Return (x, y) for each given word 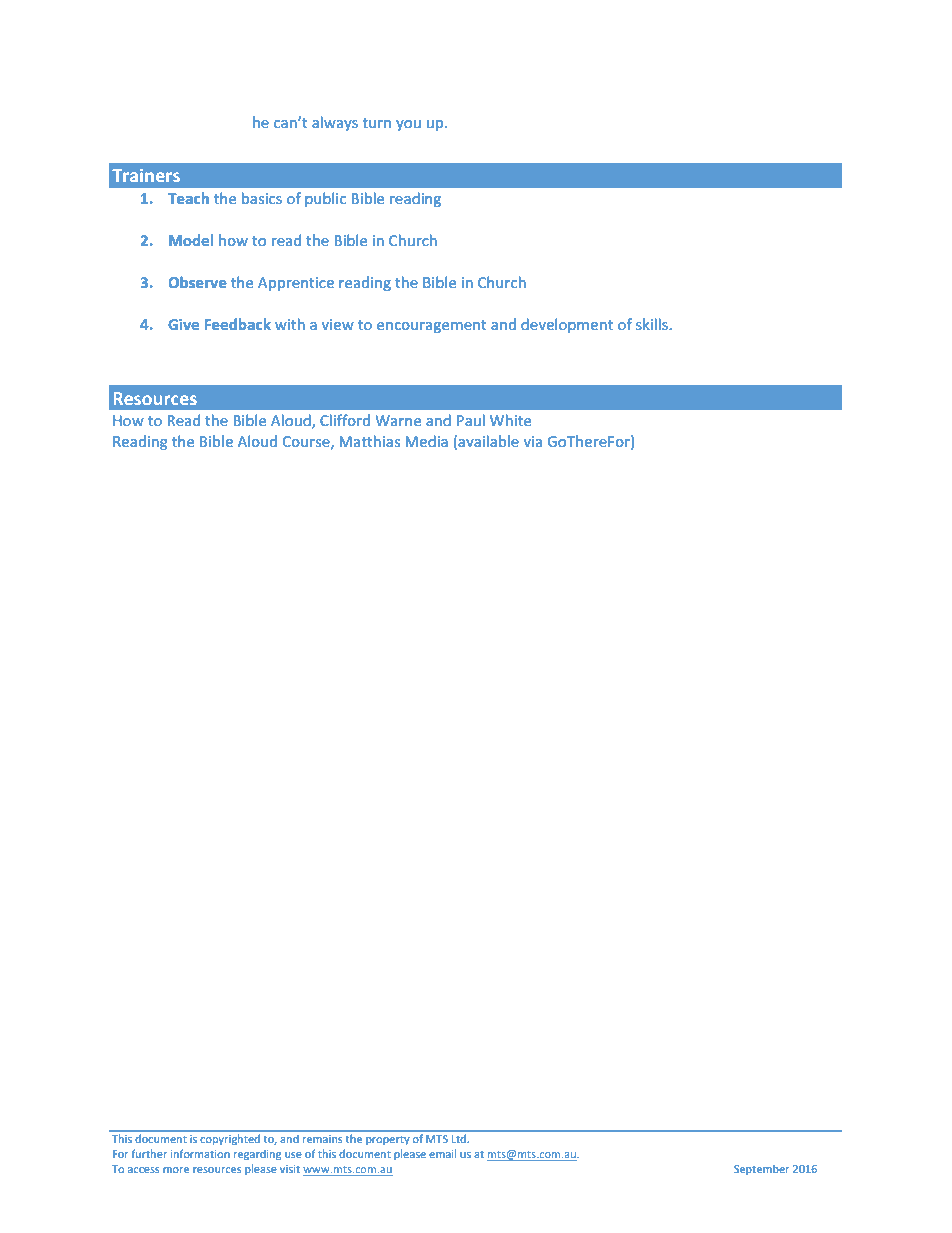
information (200, 1153)
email (442, 1153)
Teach (188, 198)
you (408, 125)
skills (653, 324)
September (761, 1169)
